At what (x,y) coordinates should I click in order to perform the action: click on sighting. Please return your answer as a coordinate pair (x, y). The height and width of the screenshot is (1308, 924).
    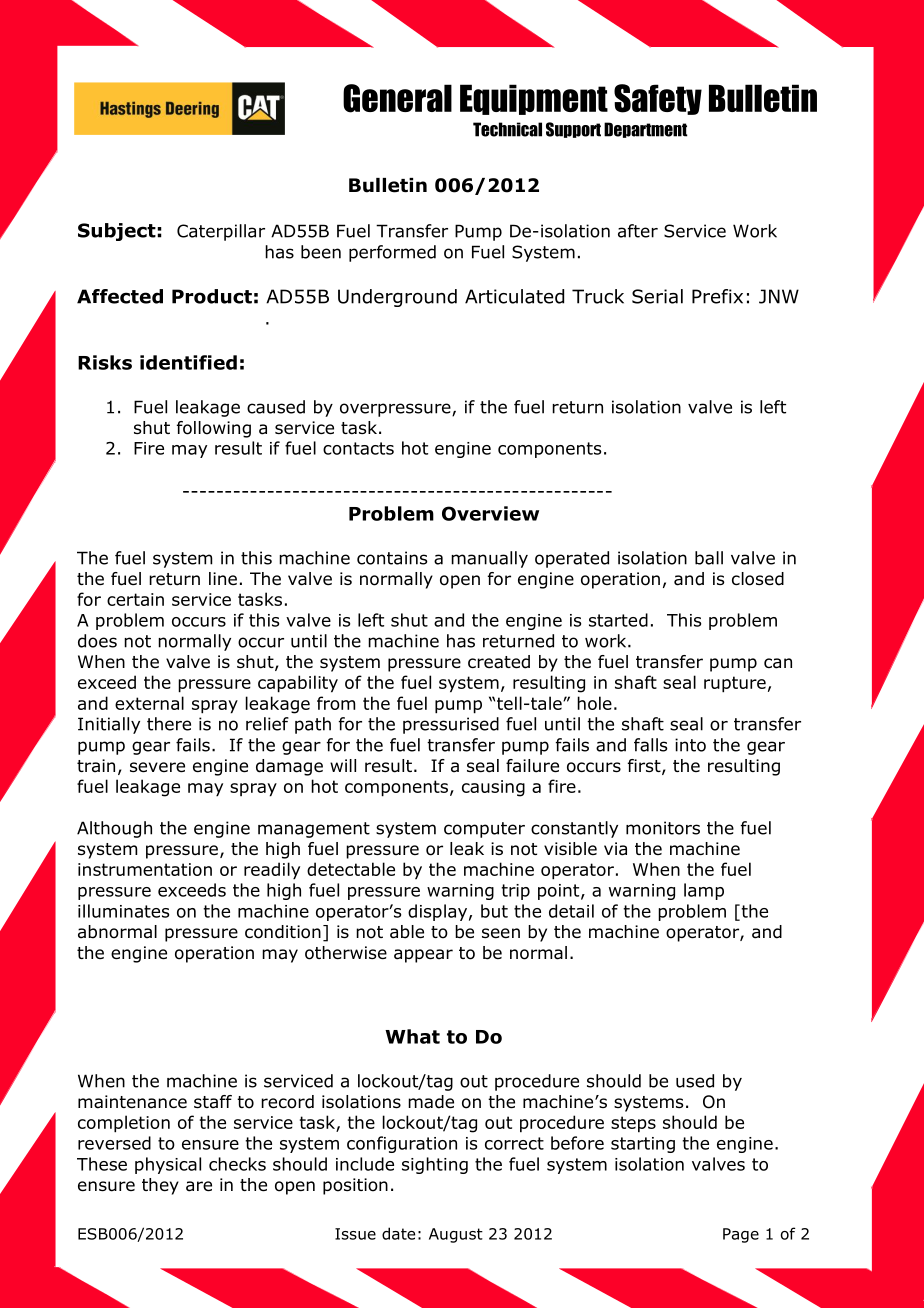
    Looking at the image, I should click on (435, 1165).
